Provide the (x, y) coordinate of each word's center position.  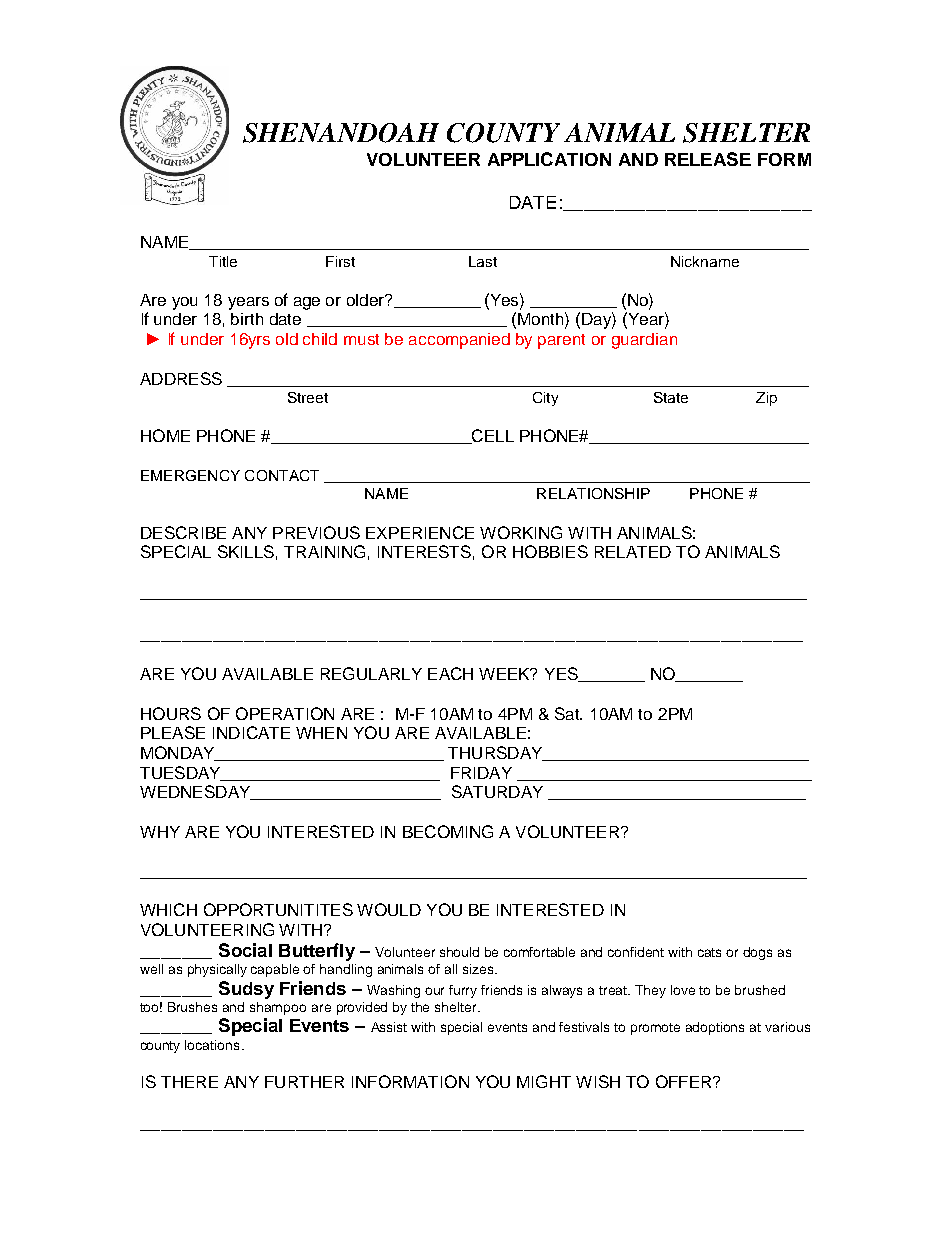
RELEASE (708, 159)
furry (463, 991)
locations (212, 1045)
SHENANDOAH (341, 133)
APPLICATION (549, 159)
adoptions (715, 1028)
